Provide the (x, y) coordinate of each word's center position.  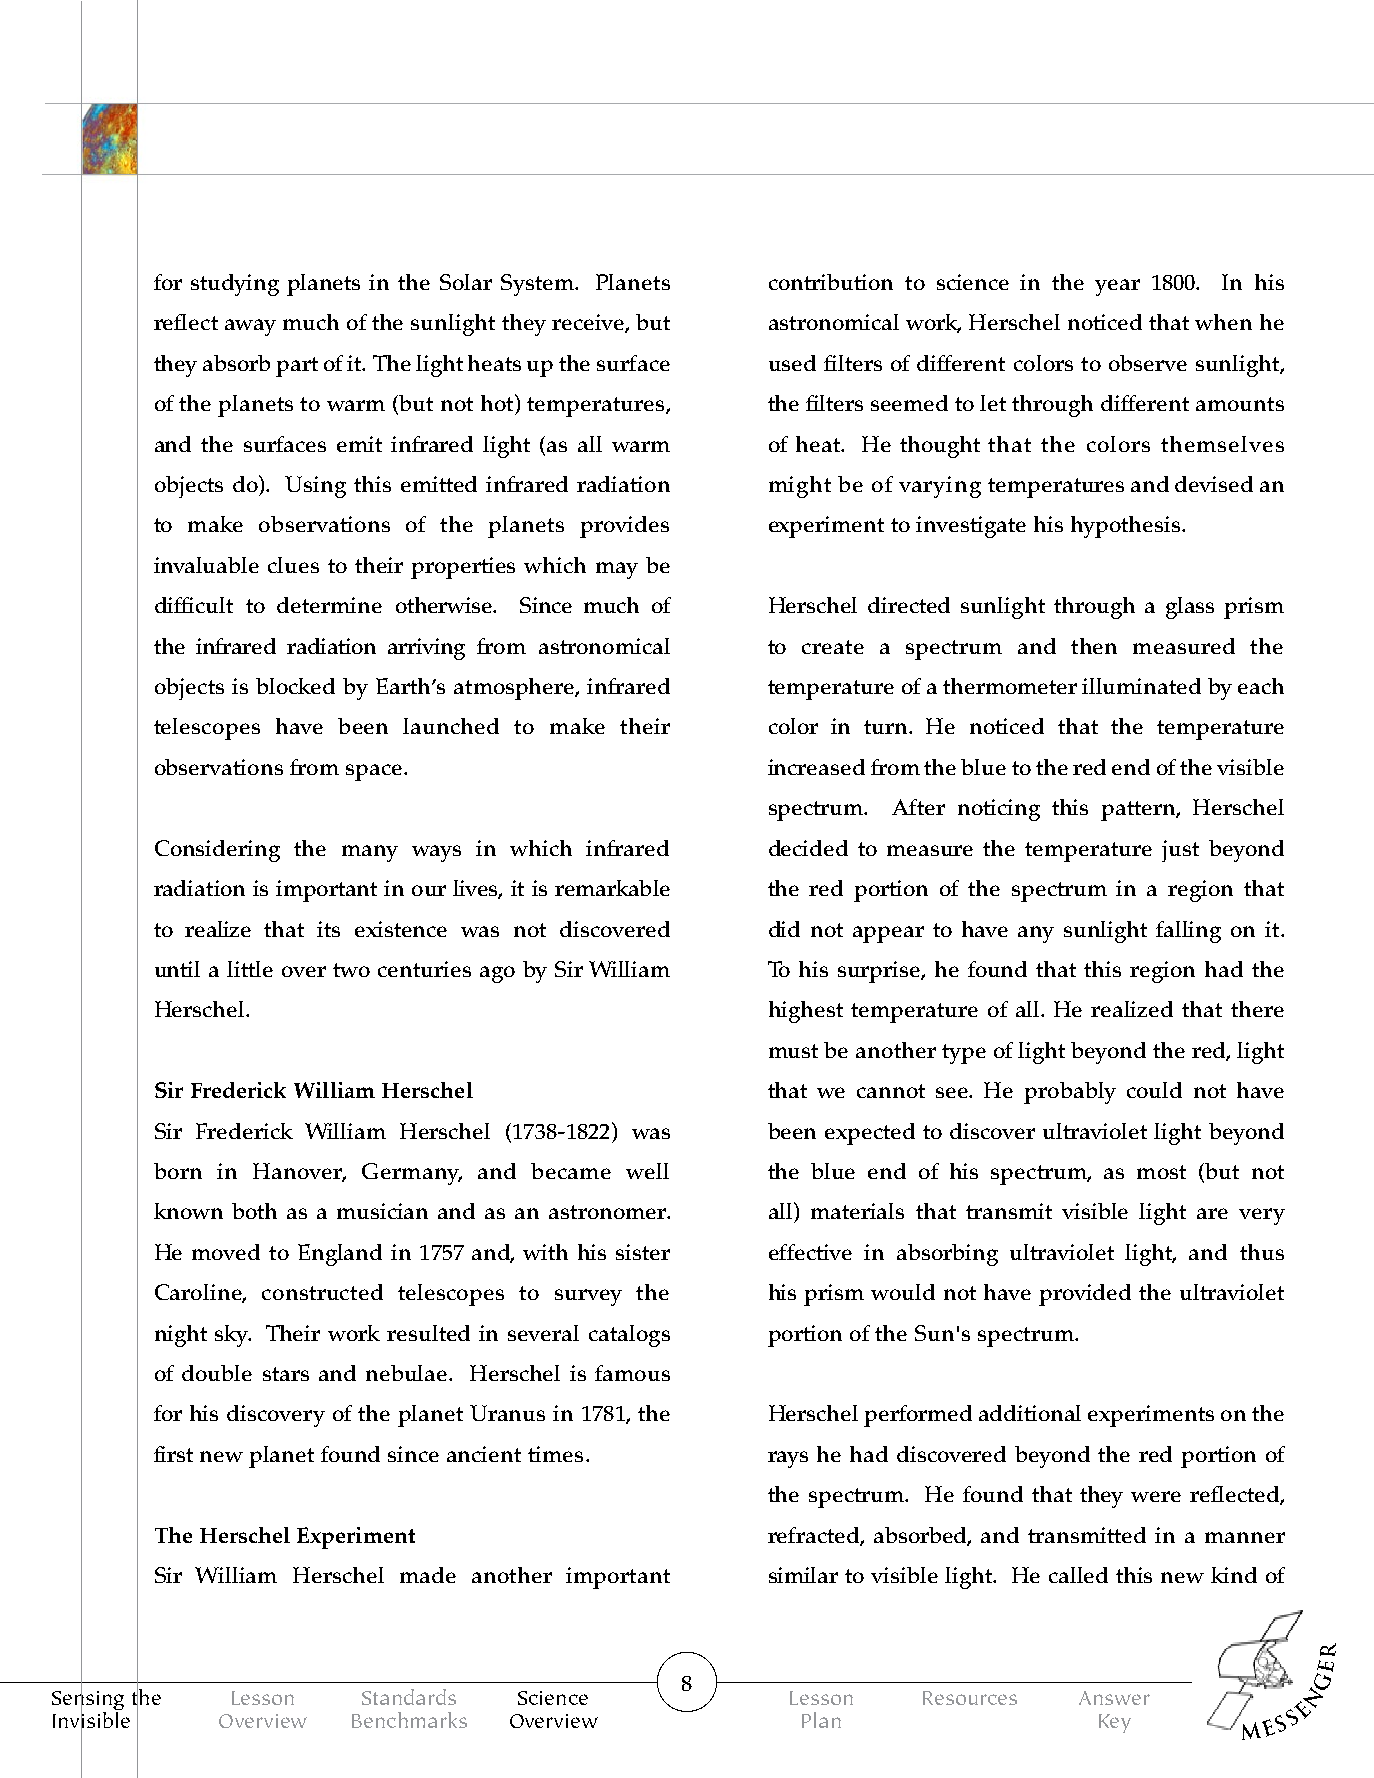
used (792, 363)
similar (803, 1575)
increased (816, 767)
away (250, 327)
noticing (999, 810)
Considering (217, 851)
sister (643, 1252)
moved (226, 1252)
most (1161, 1172)
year (1117, 287)
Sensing (88, 1700)
